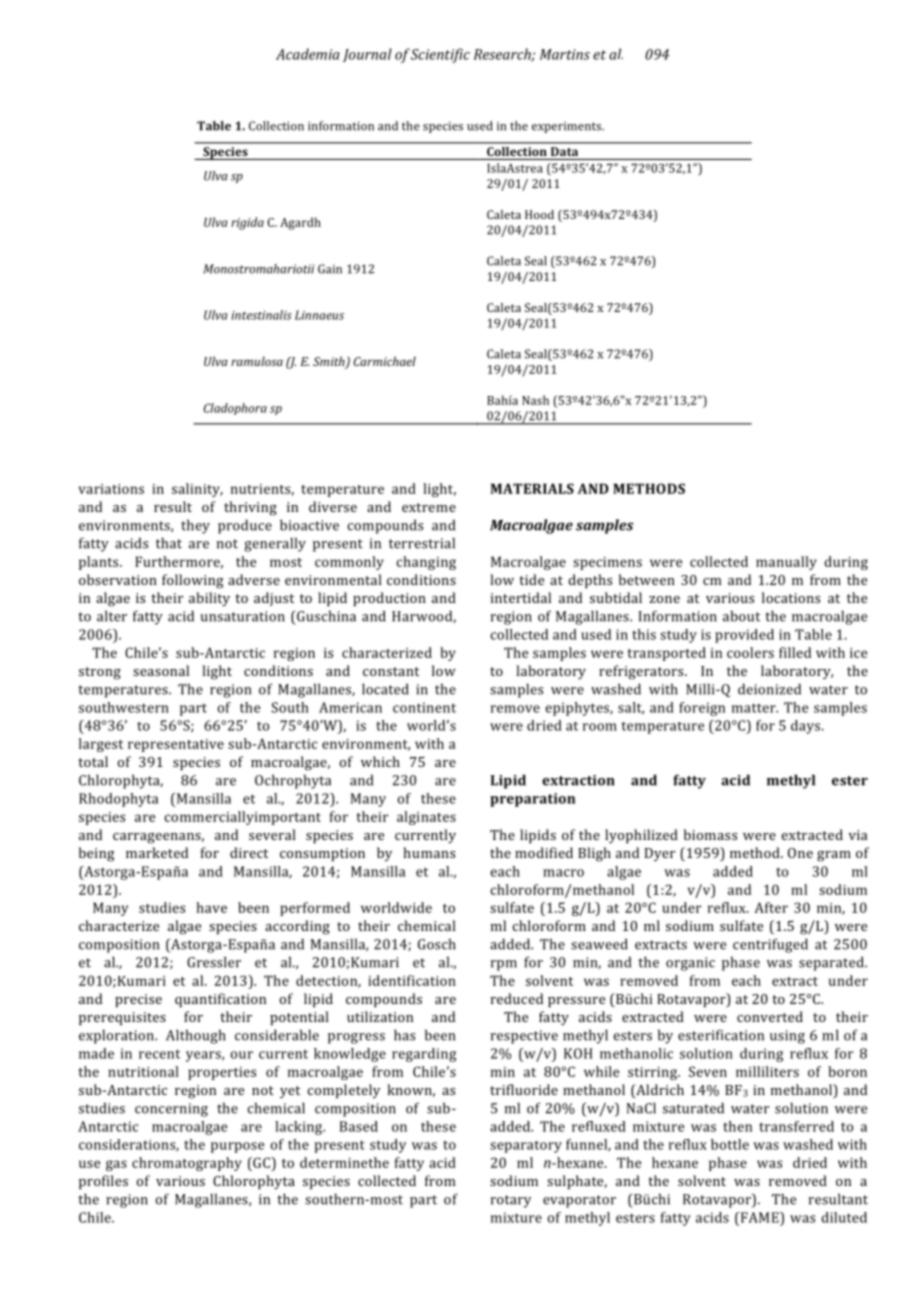  What do you see at coordinates (567, 127) in the screenshot?
I see `experiments` at bounding box center [567, 127].
